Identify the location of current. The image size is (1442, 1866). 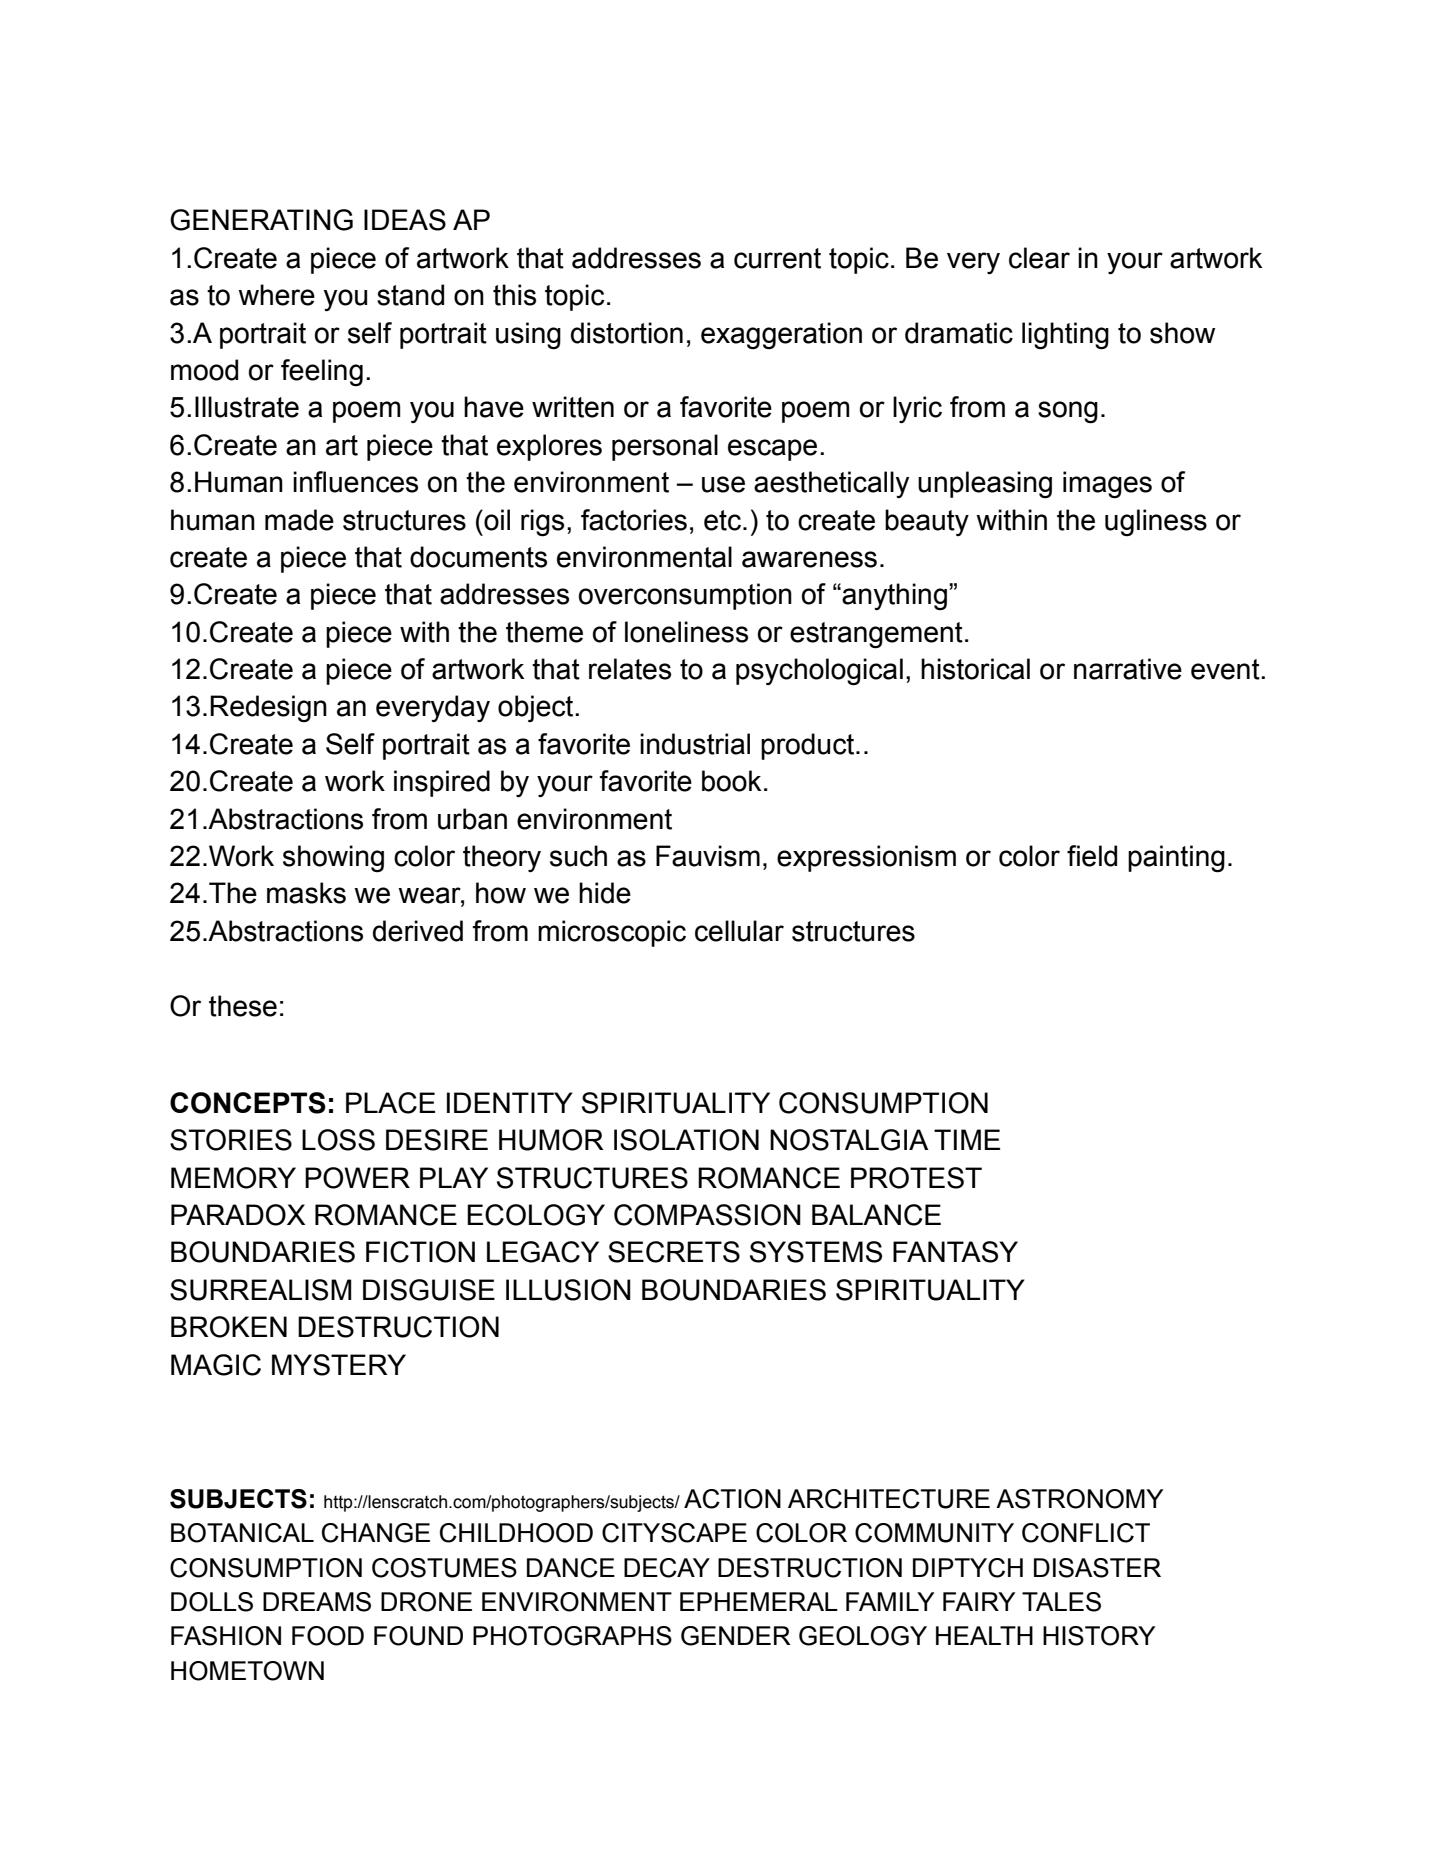
(777, 258).
